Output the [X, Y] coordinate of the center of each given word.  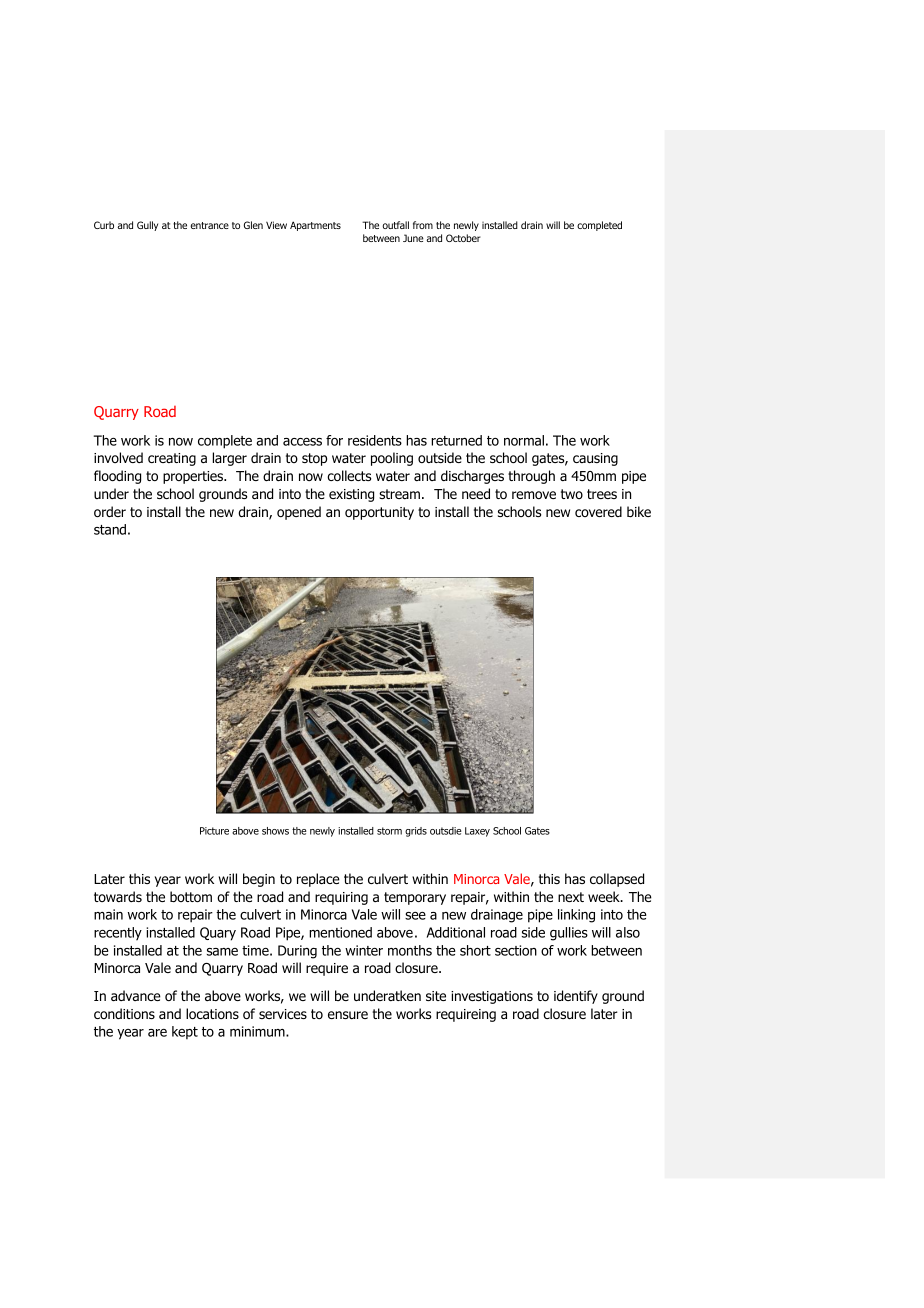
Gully [147, 226]
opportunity [379, 513]
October [463, 238]
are [157, 1033]
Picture [214, 831]
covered [598, 511]
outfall [395, 225]
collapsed [617, 880]
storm [389, 831]
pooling [392, 459]
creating [172, 459]
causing [595, 459]
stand [110, 529]
